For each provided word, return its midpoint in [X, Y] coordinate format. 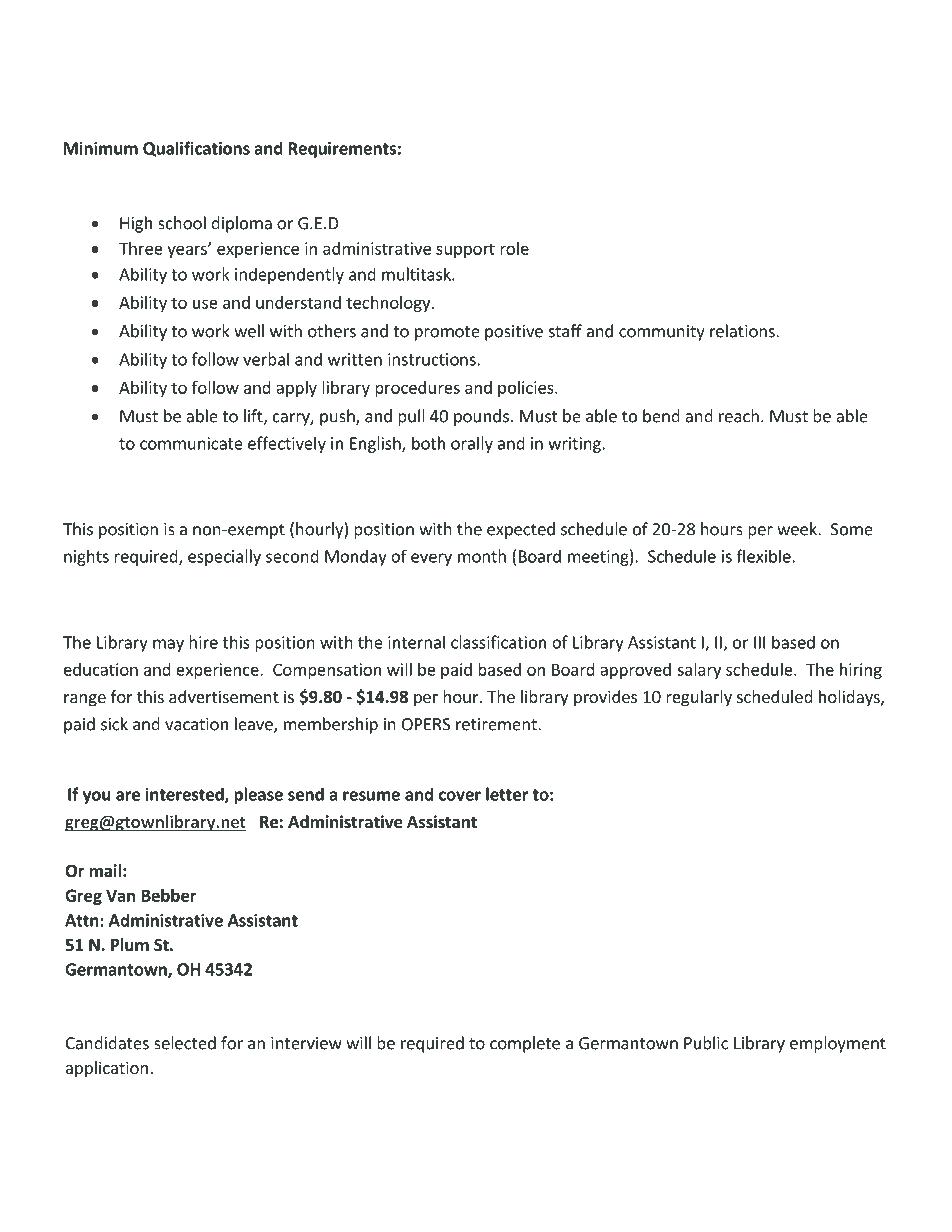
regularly [699, 698]
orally [472, 444]
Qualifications [196, 149]
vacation [196, 724]
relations [743, 331]
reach [739, 416]
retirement [497, 724]
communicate [191, 443]
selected [185, 1043]
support [465, 250]
